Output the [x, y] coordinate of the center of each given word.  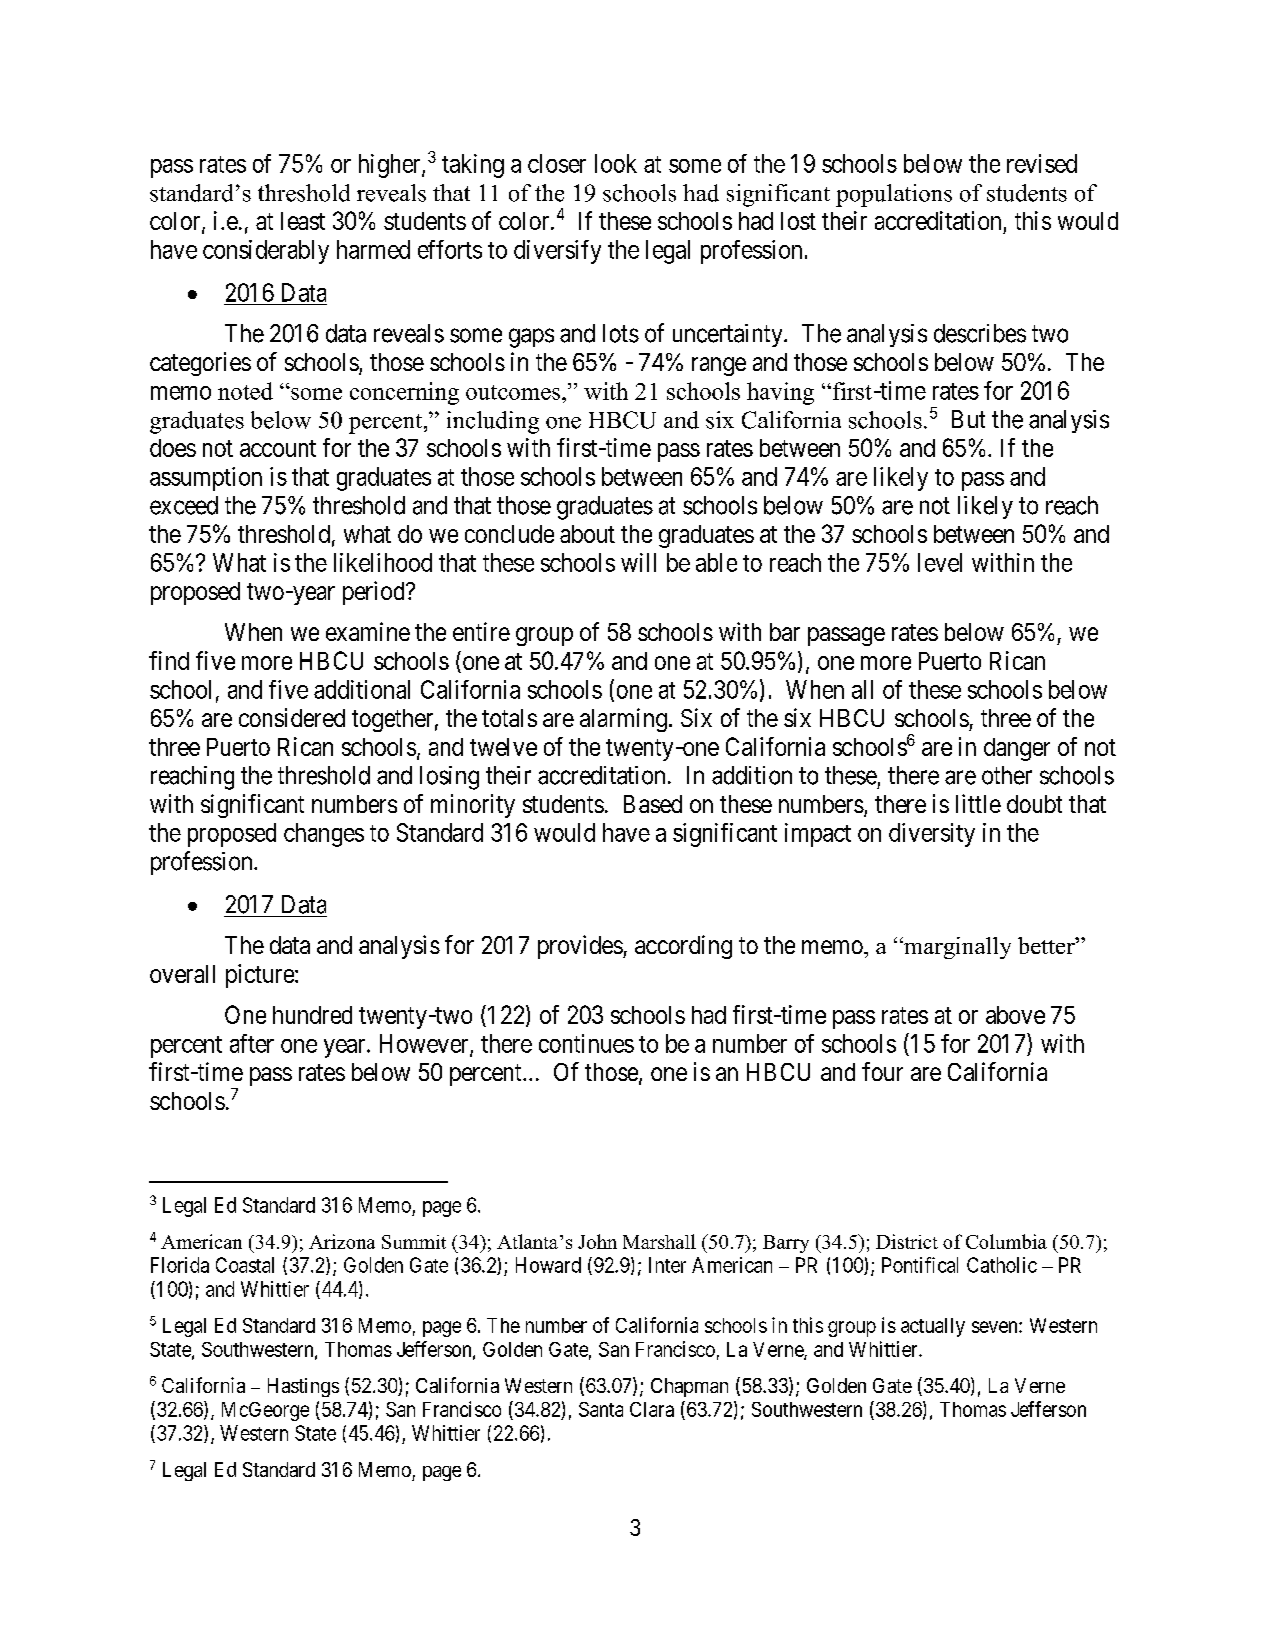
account [278, 448]
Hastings [303, 1387]
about [587, 534]
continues [586, 1043]
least [303, 221]
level [940, 562]
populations [894, 195]
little [978, 803]
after [252, 1043]
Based [653, 804]
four [882, 1071]
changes [324, 835]
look [616, 163]
